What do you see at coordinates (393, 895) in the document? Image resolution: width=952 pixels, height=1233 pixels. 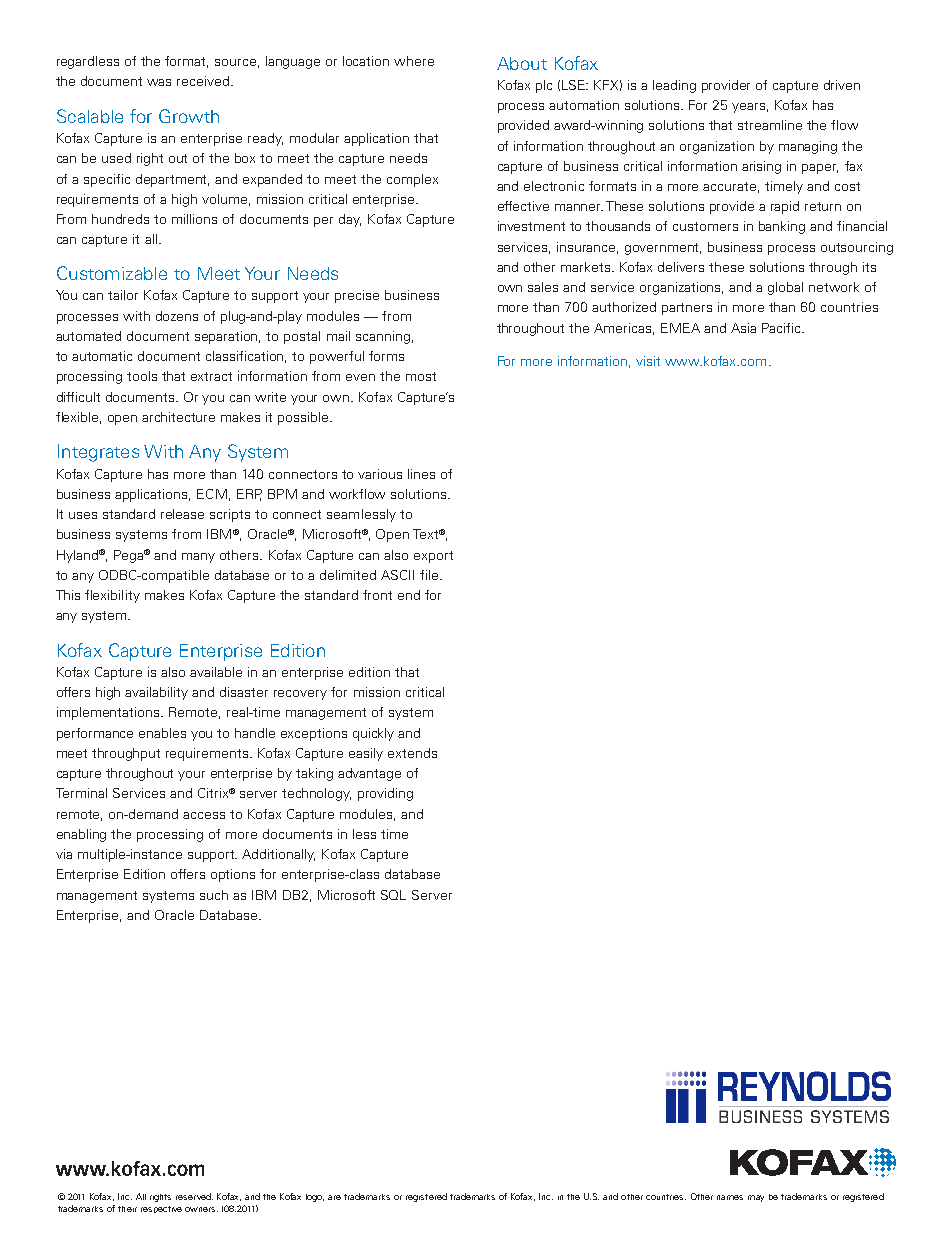 I see `SQL` at bounding box center [393, 895].
